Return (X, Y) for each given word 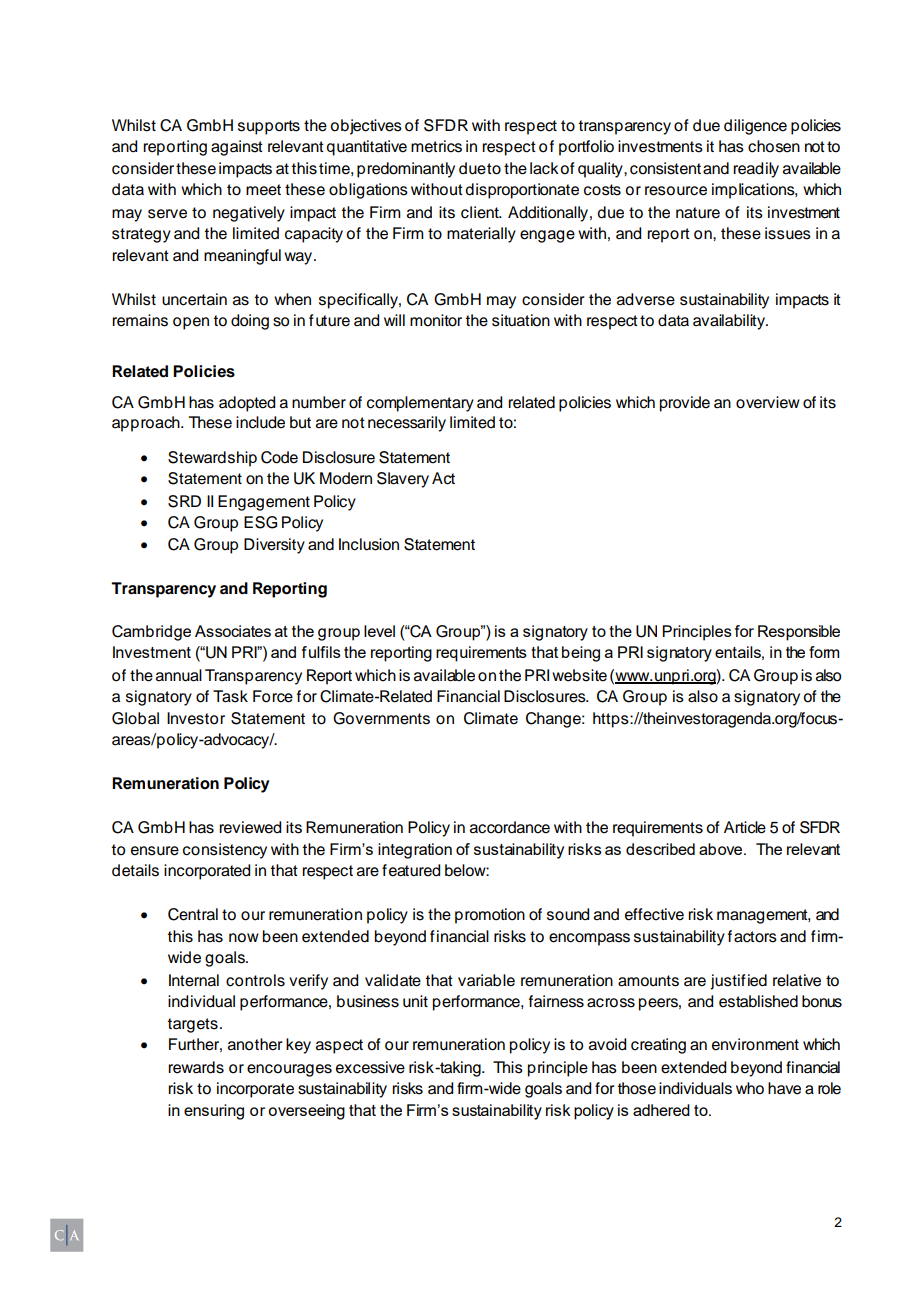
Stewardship (212, 459)
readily (756, 170)
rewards (196, 1067)
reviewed (250, 827)
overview (768, 402)
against (237, 148)
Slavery (403, 480)
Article (745, 827)
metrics (436, 146)
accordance (510, 827)
